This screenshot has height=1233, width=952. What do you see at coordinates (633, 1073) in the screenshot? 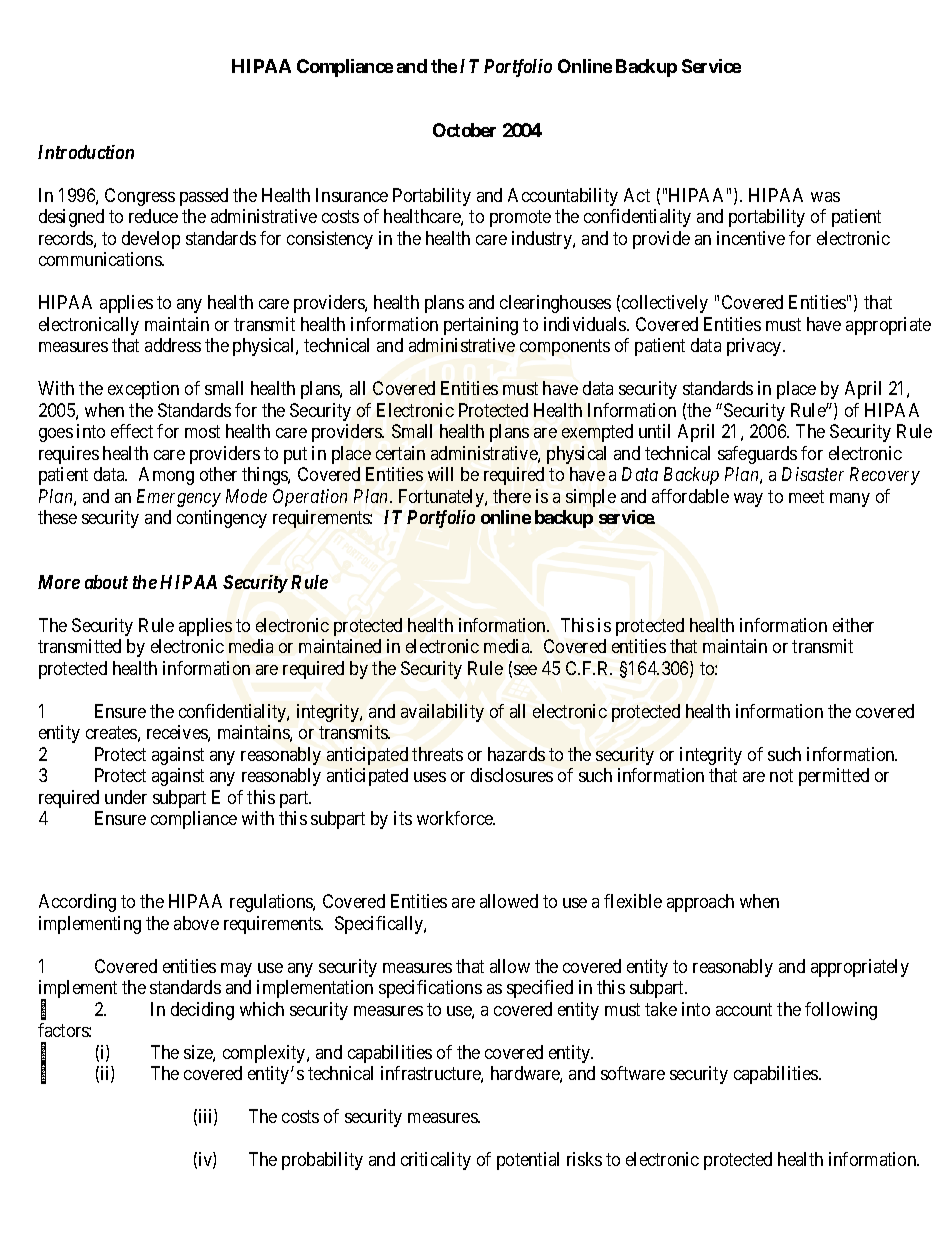
I see `software` at bounding box center [633, 1073].
